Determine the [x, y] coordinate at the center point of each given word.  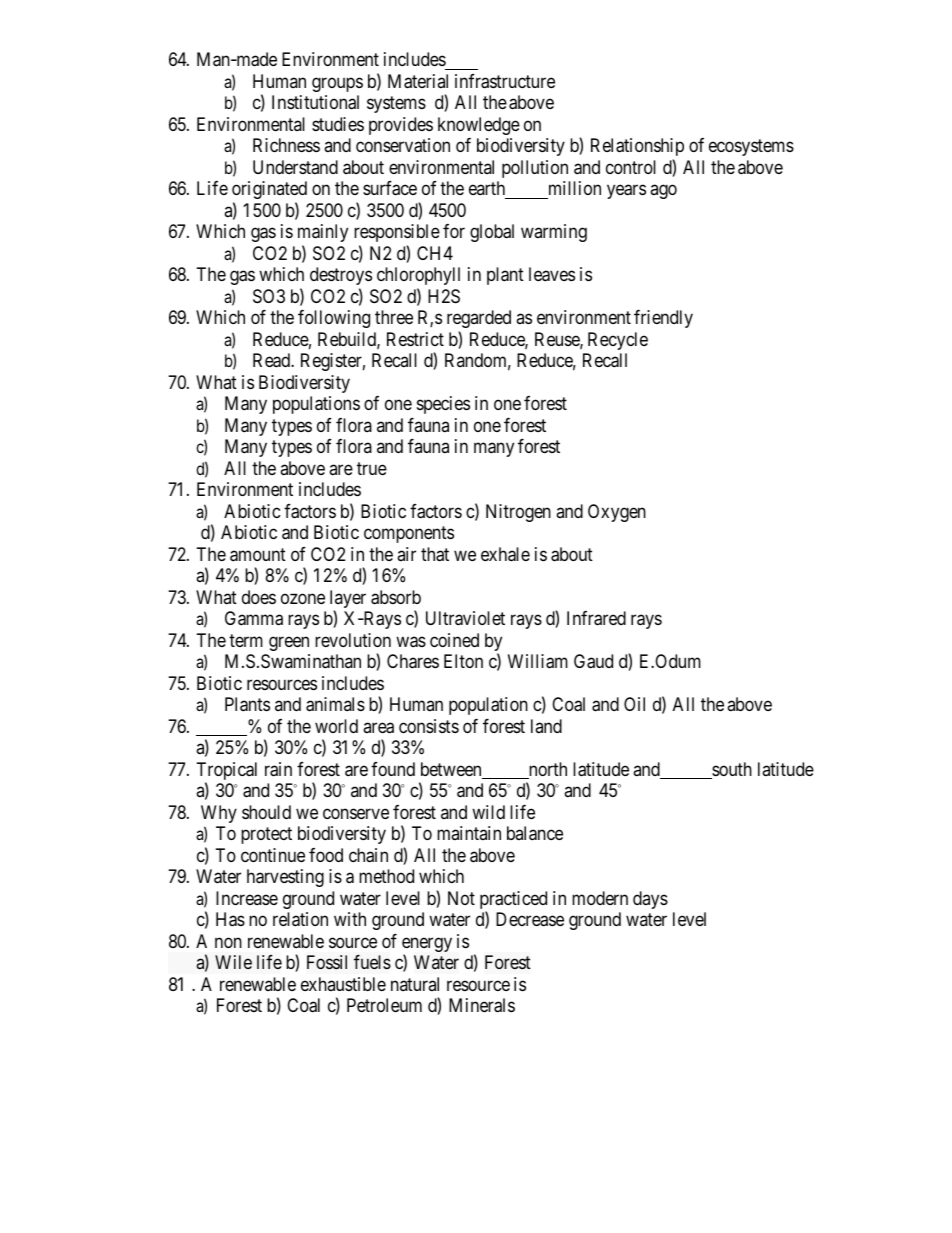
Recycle [618, 341]
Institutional [315, 102]
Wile [233, 962]
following [334, 319]
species [443, 405]
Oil [634, 704]
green [289, 643]
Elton [463, 661]
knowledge [479, 126]
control [631, 167]
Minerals [482, 1005]
